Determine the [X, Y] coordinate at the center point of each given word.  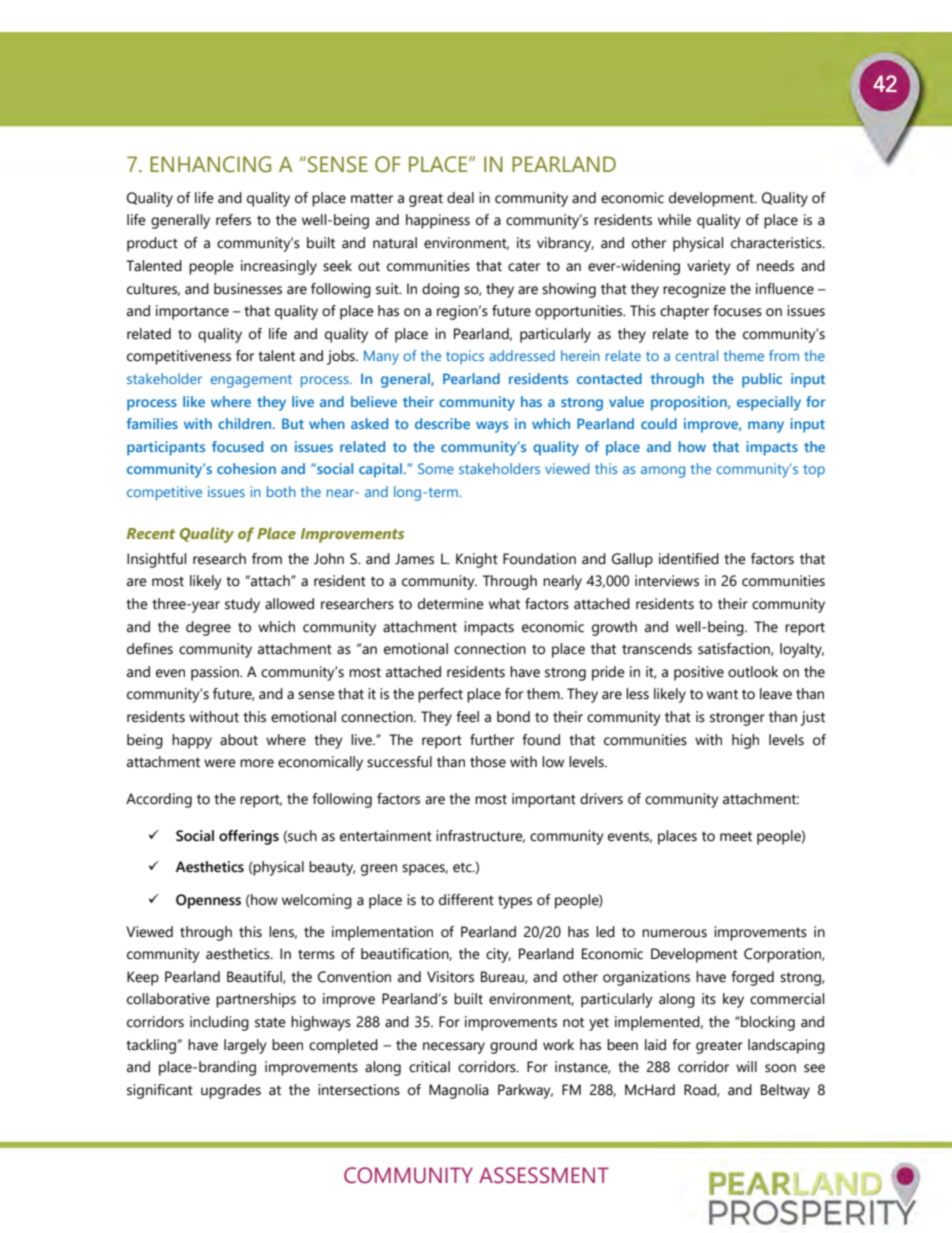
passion [216, 673]
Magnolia [459, 1091]
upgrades [231, 1091]
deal [460, 198]
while [674, 220]
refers [233, 220]
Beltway [785, 1091]
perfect [440, 695]
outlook [753, 672]
